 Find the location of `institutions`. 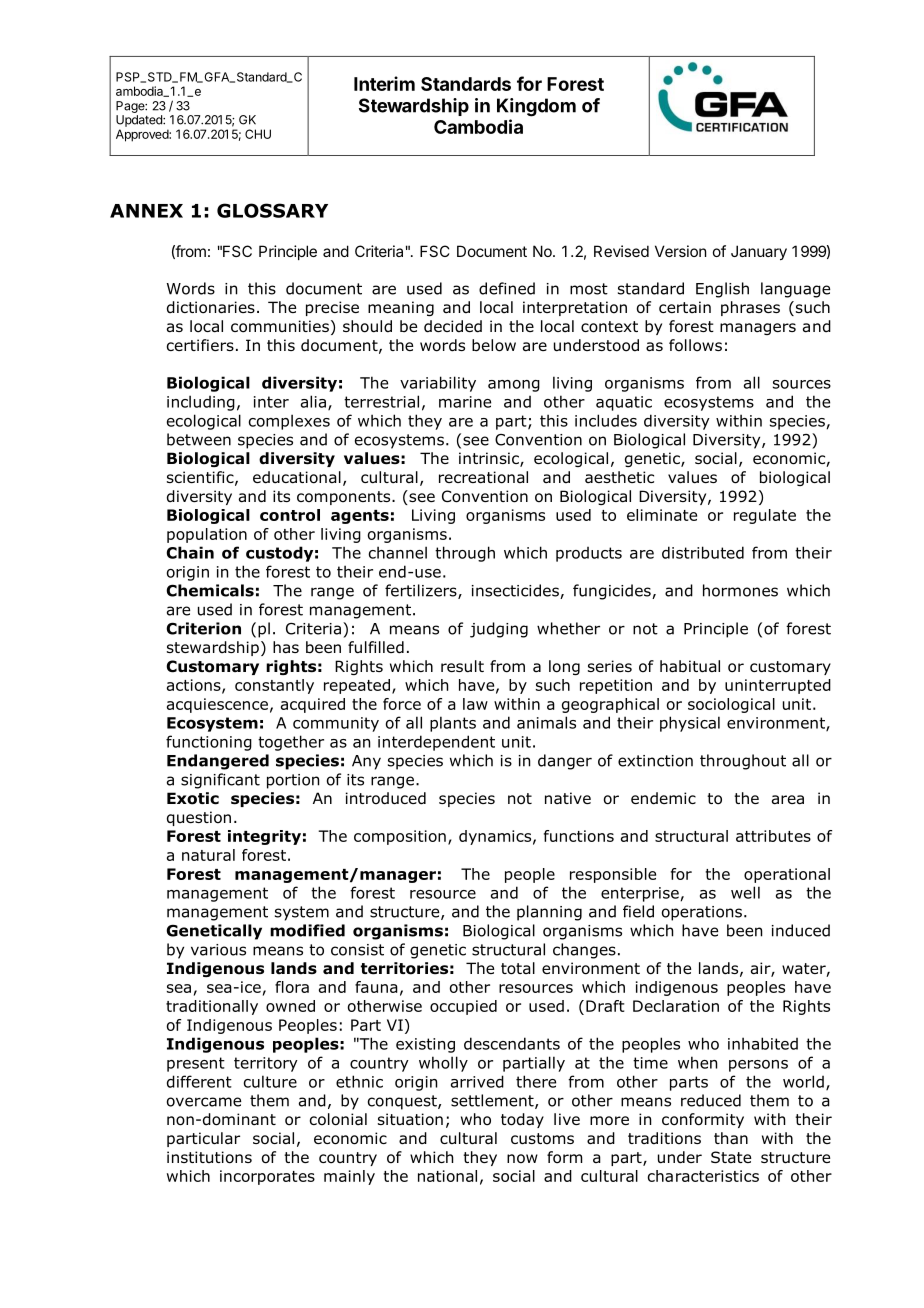

institutions is located at coordinates (209, 1157).
